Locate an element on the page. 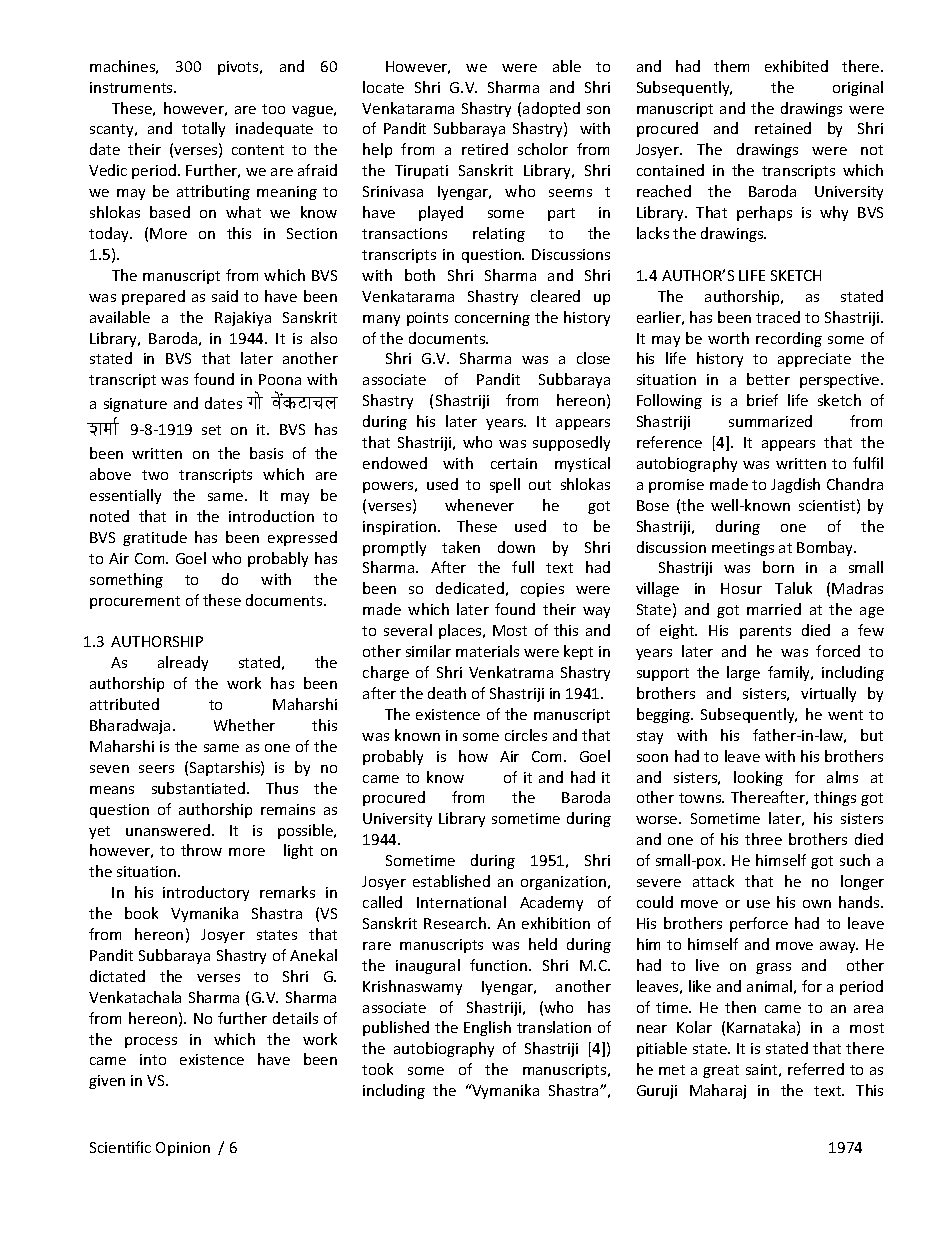  substantiated is located at coordinates (200, 788).
